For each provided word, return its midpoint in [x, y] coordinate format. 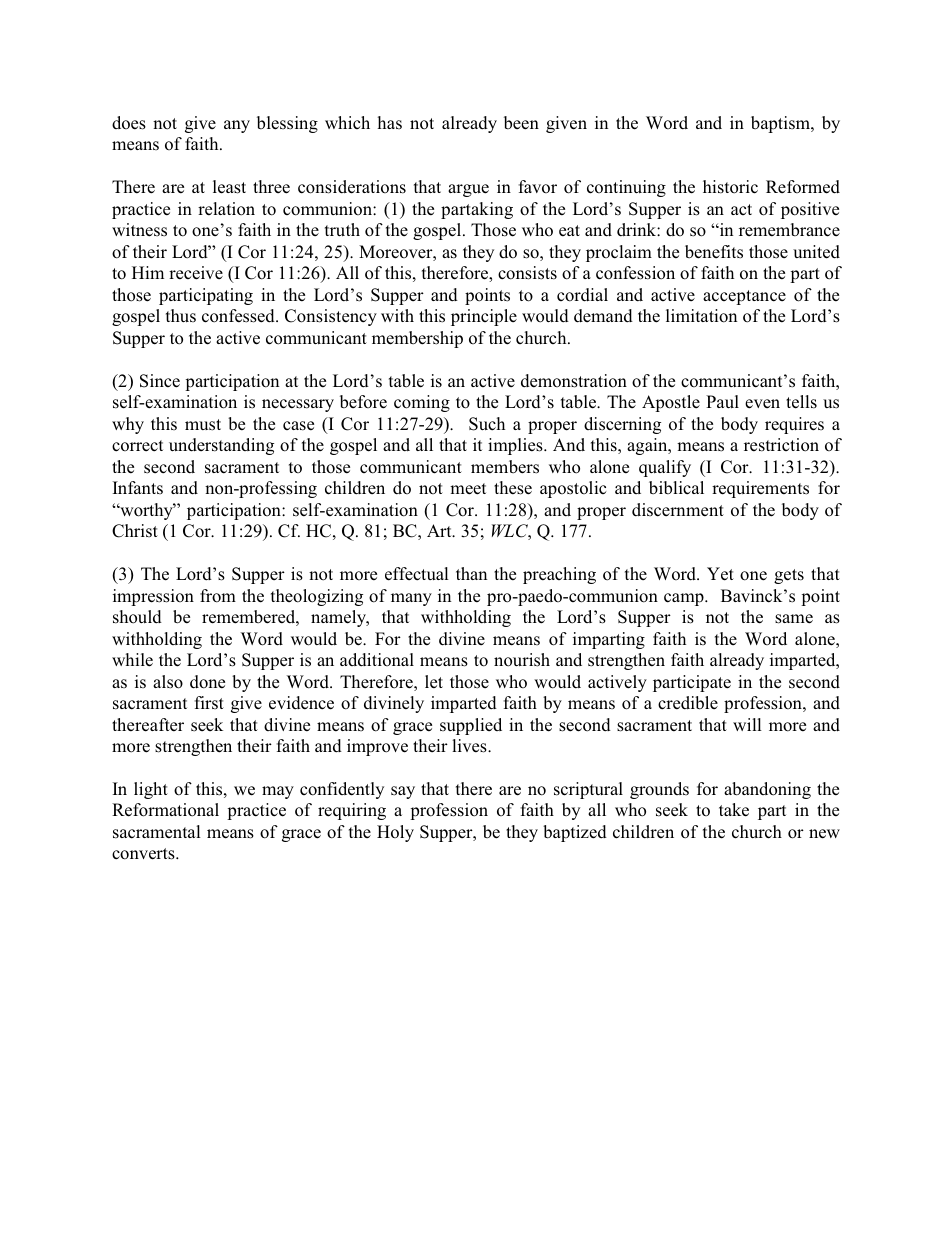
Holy [395, 833]
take [734, 810]
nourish [522, 660]
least [229, 187]
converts [144, 854]
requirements [760, 489]
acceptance [744, 297]
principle [484, 317]
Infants [138, 487]
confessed [239, 316]
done [207, 682]
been [521, 123]
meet [468, 489]
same [794, 619]
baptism [781, 124]
